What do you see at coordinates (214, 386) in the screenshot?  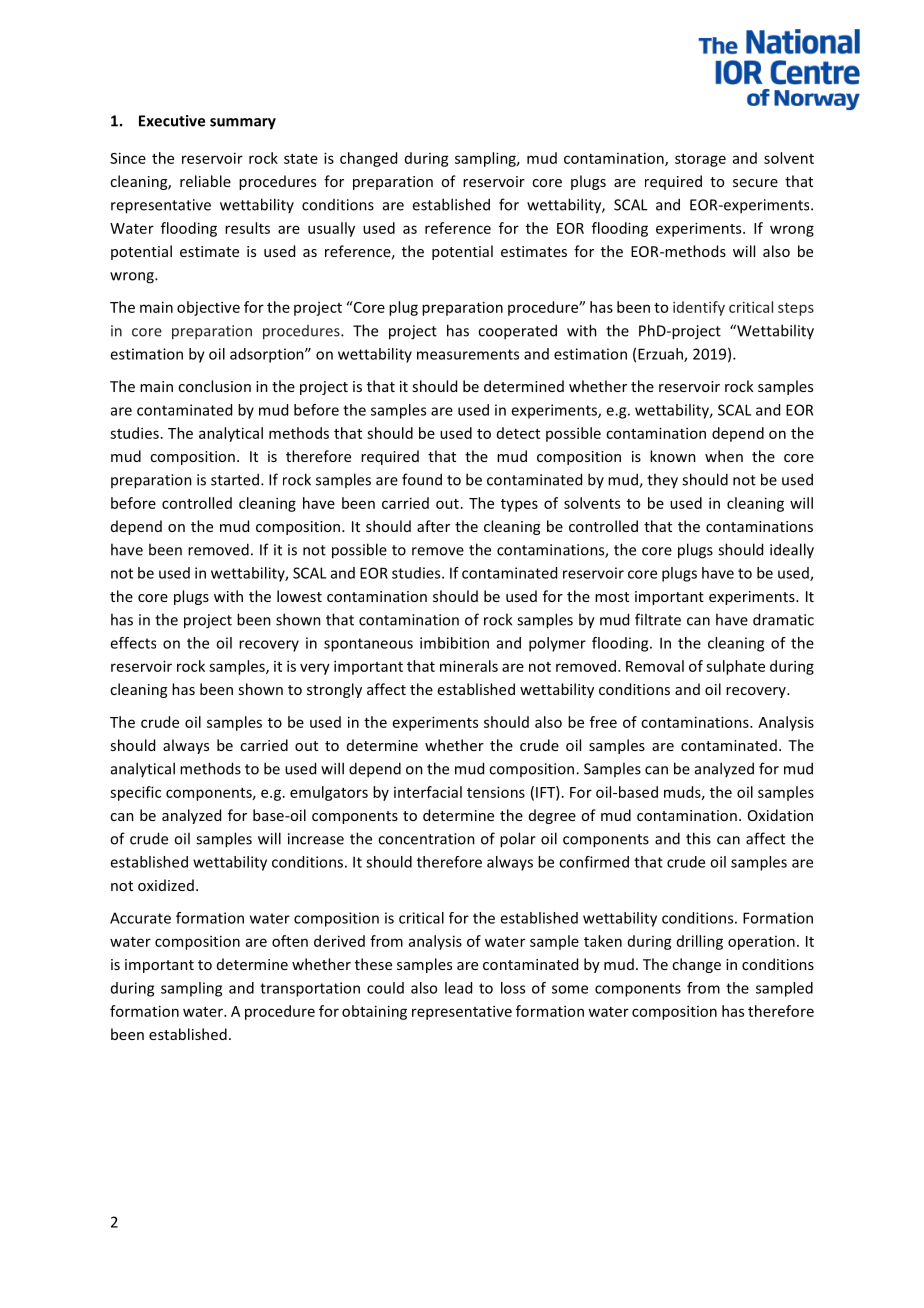 I see `conclusion` at bounding box center [214, 386].
